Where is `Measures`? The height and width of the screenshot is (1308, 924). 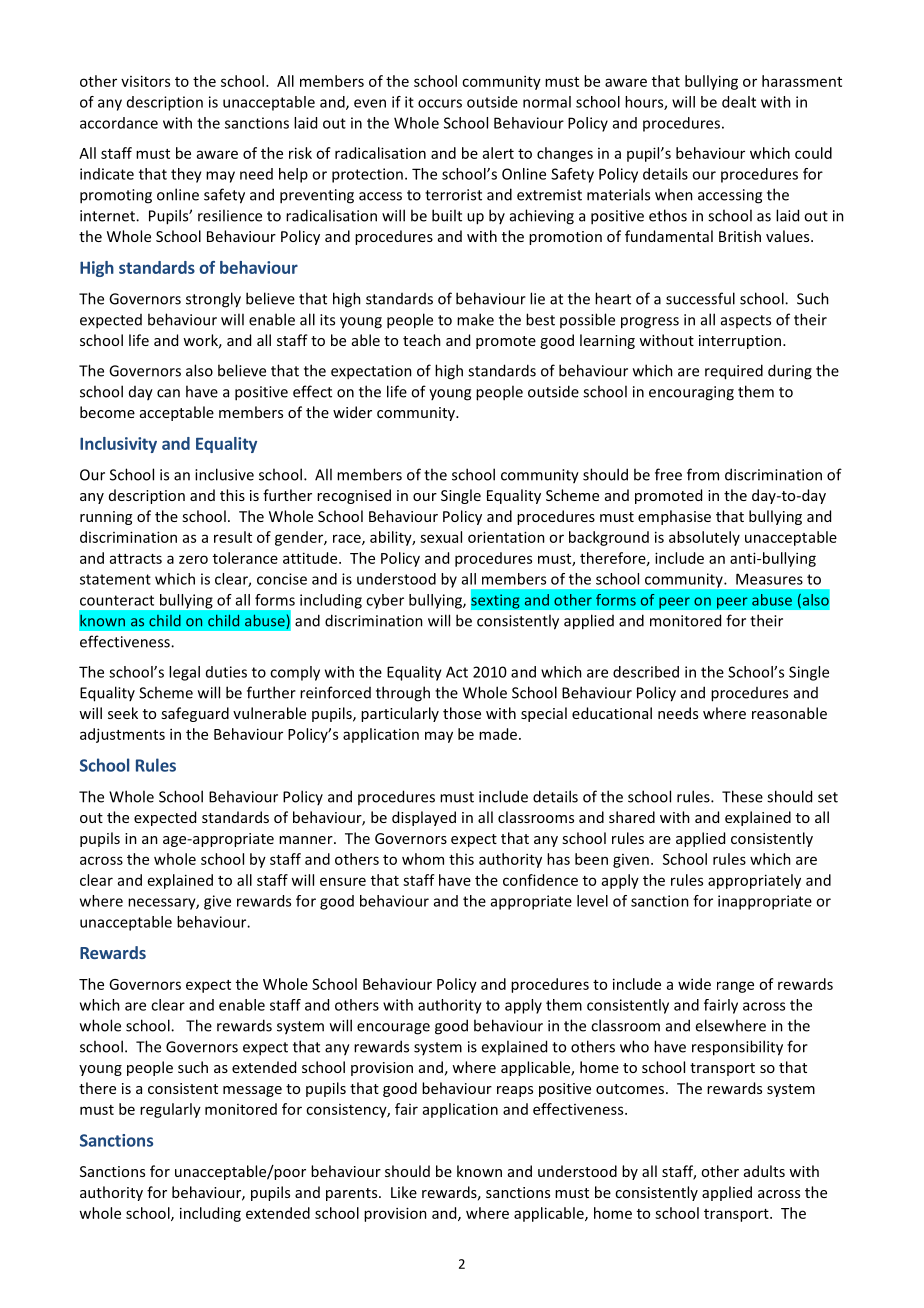
Measures is located at coordinates (769, 579).
